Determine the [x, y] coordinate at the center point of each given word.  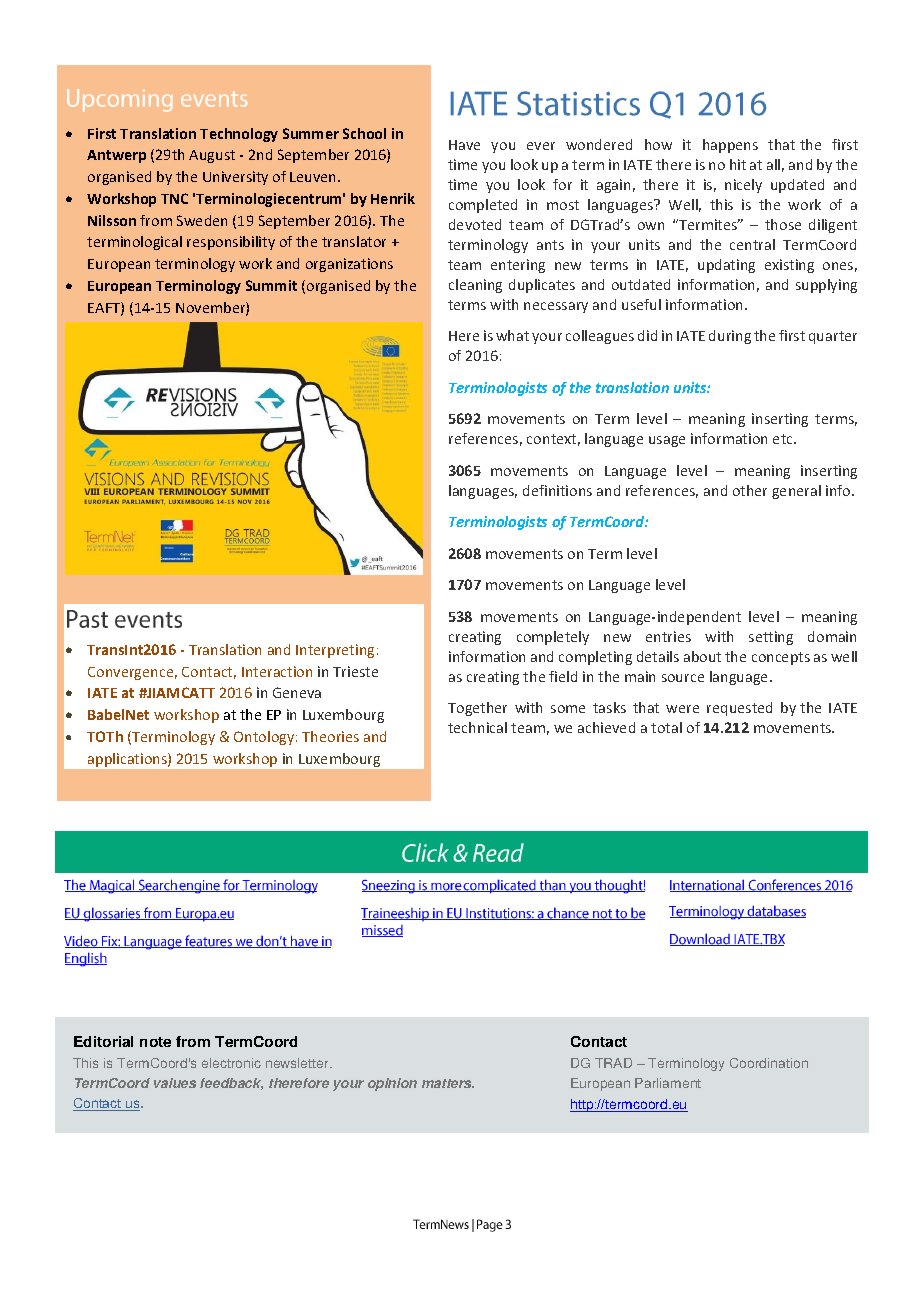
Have [464, 145]
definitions [557, 490]
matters [448, 1083]
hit [738, 164]
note [155, 1042]
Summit [271, 285]
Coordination [769, 1063]
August [212, 156]
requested [739, 709]
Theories [330, 736]
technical [477, 727]
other [750, 490]
